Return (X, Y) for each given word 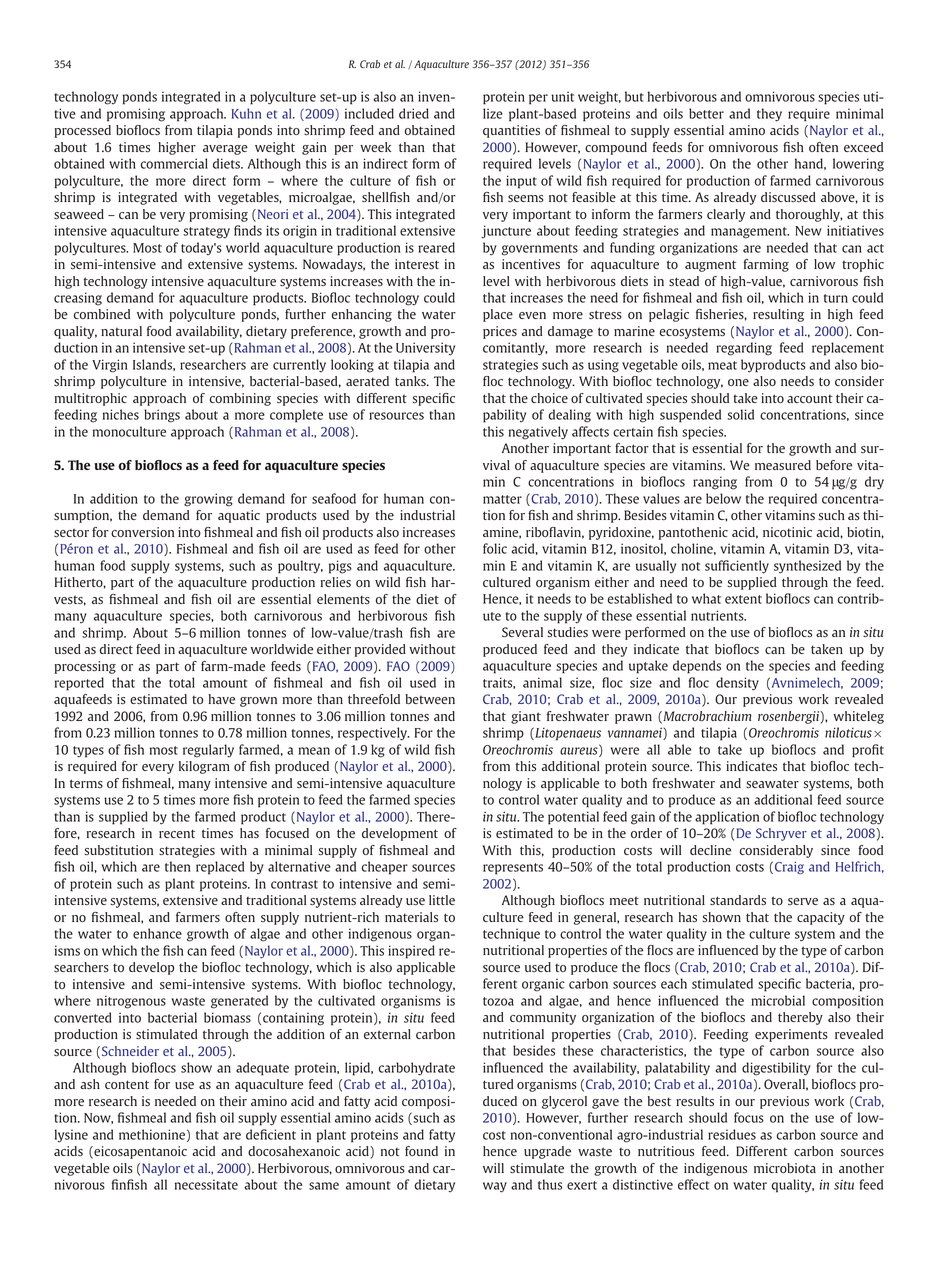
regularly (208, 751)
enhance (157, 933)
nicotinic (787, 532)
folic (495, 548)
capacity (821, 918)
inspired (411, 952)
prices (500, 332)
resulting (778, 315)
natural (121, 331)
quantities (511, 131)
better (706, 113)
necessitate (206, 1184)
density (737, 684)
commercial (174, 163)
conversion (142, 532)
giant (526, 717)
